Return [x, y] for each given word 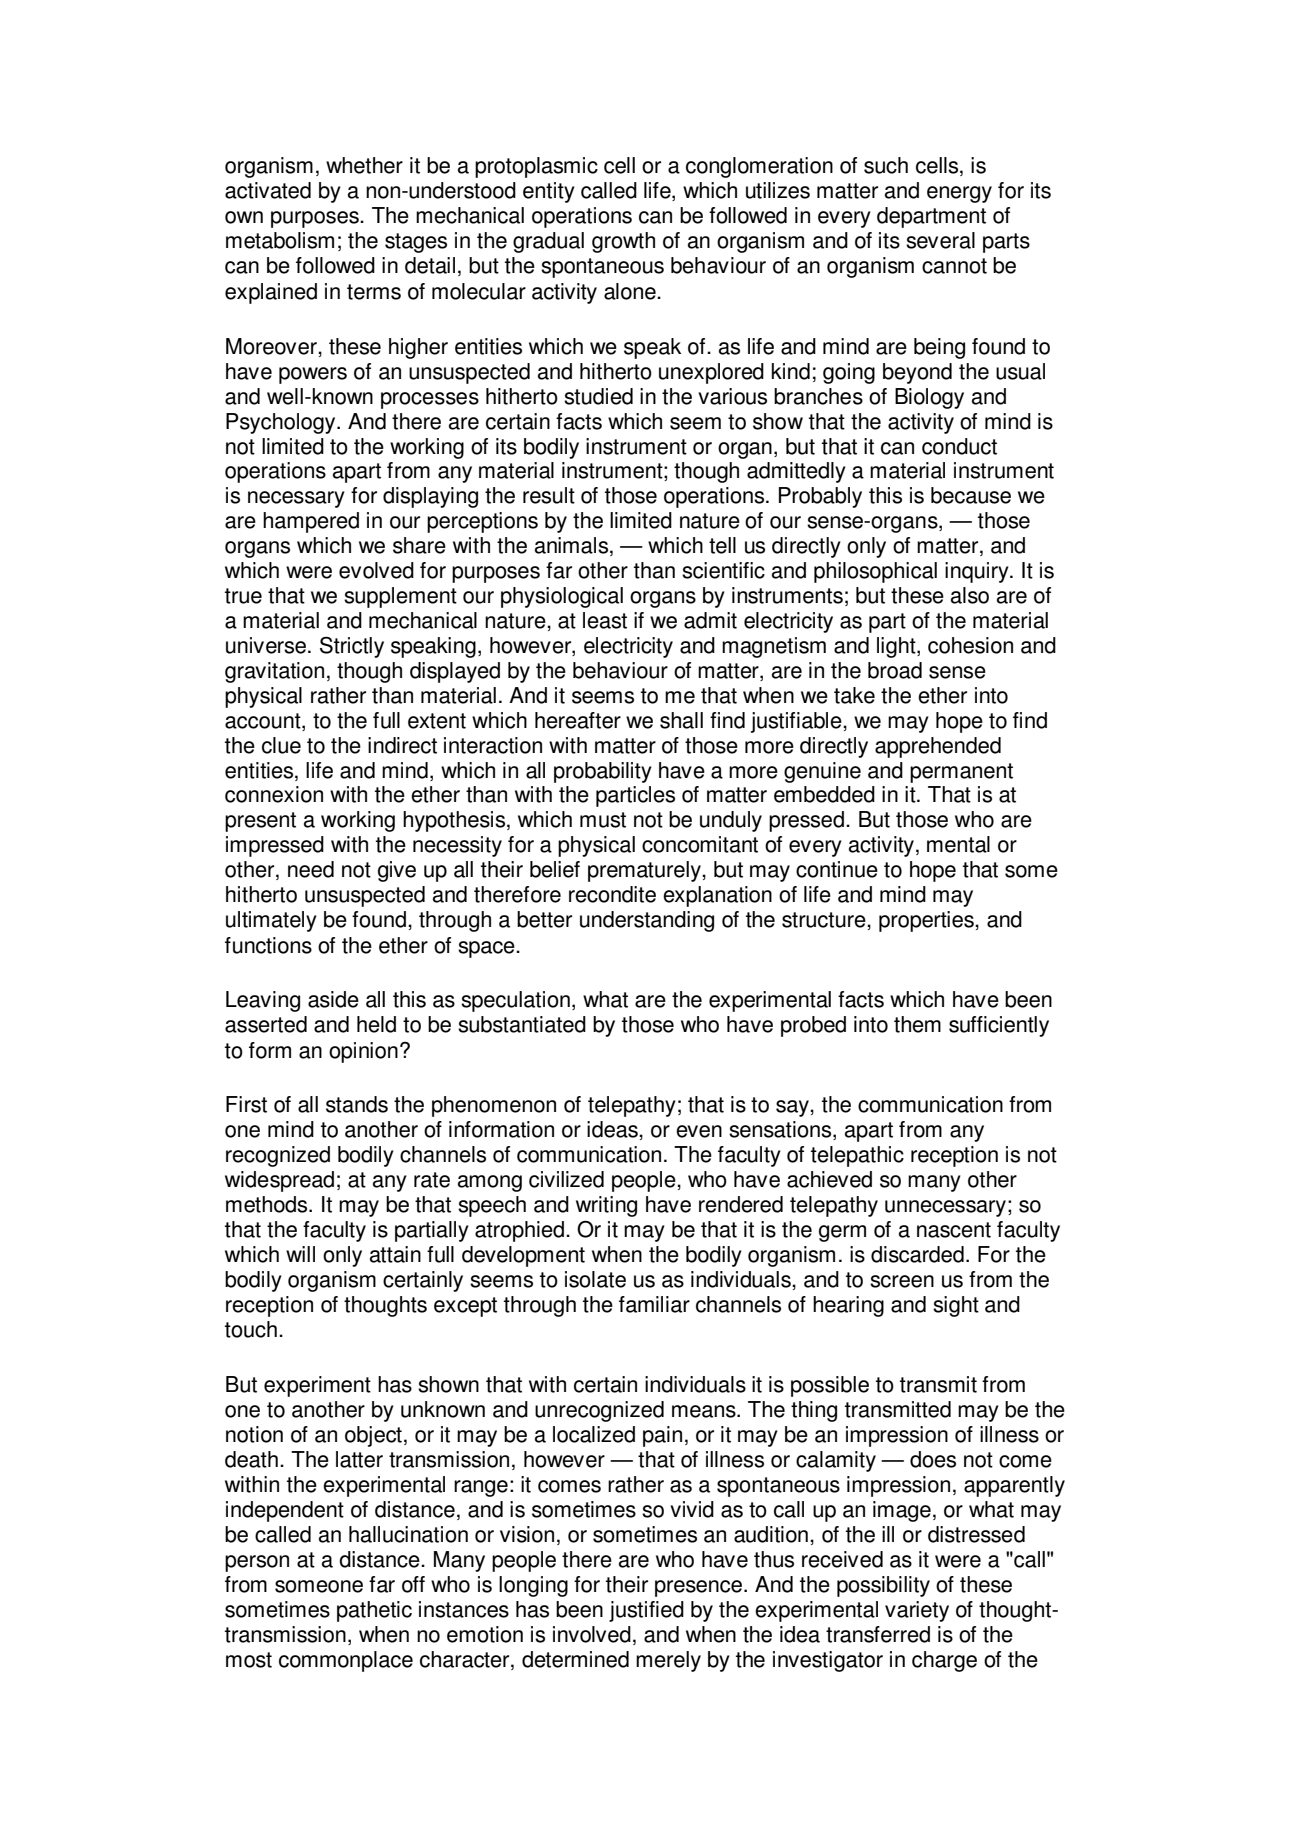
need [311, 869]
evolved [376, 570]
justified [646, 1611]
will [300, 1254]
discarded [917, 1254]
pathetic [374, 1611]
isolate [595, 1279]
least [605, 620]
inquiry [978, 572]
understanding [647, 921]
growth [623, 242]
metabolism [280, 240]
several [940, 240]
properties [927, 921]
